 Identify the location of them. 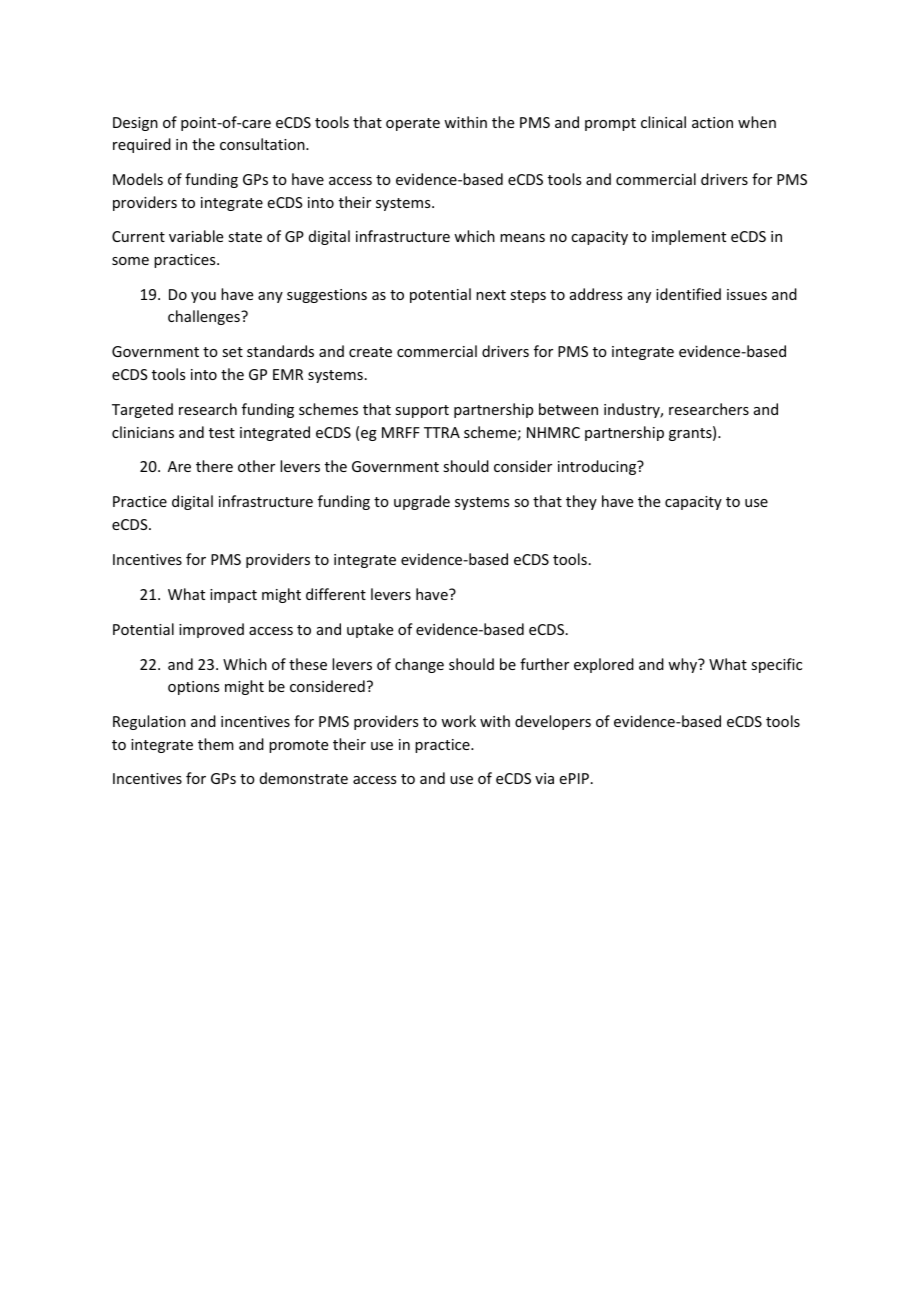
(216, 744).
